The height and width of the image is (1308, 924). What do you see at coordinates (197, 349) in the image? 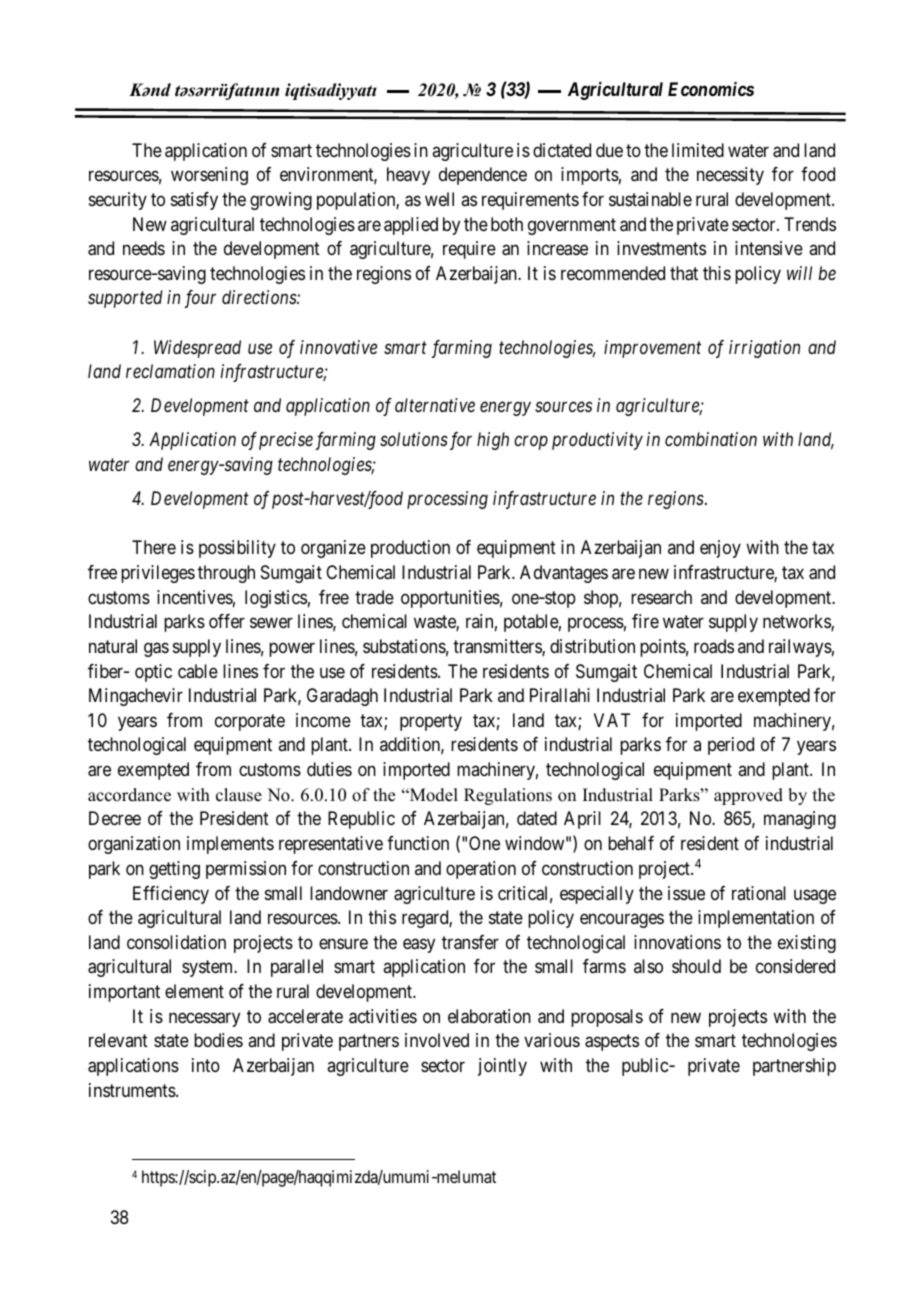
I see `Widespread` at bounding box center [197, 349].
